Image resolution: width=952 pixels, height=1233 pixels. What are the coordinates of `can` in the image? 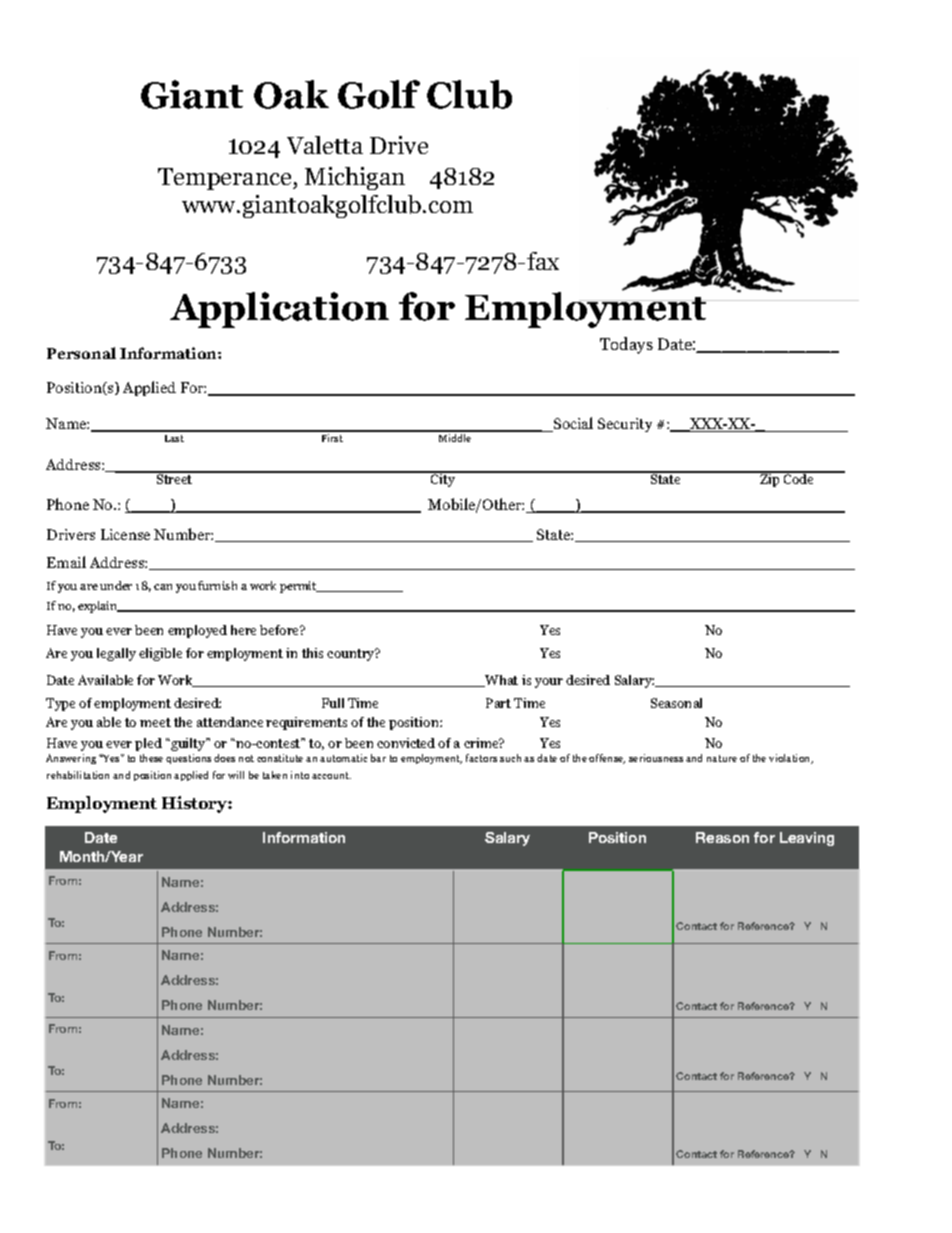 It's located at (163, 587).
